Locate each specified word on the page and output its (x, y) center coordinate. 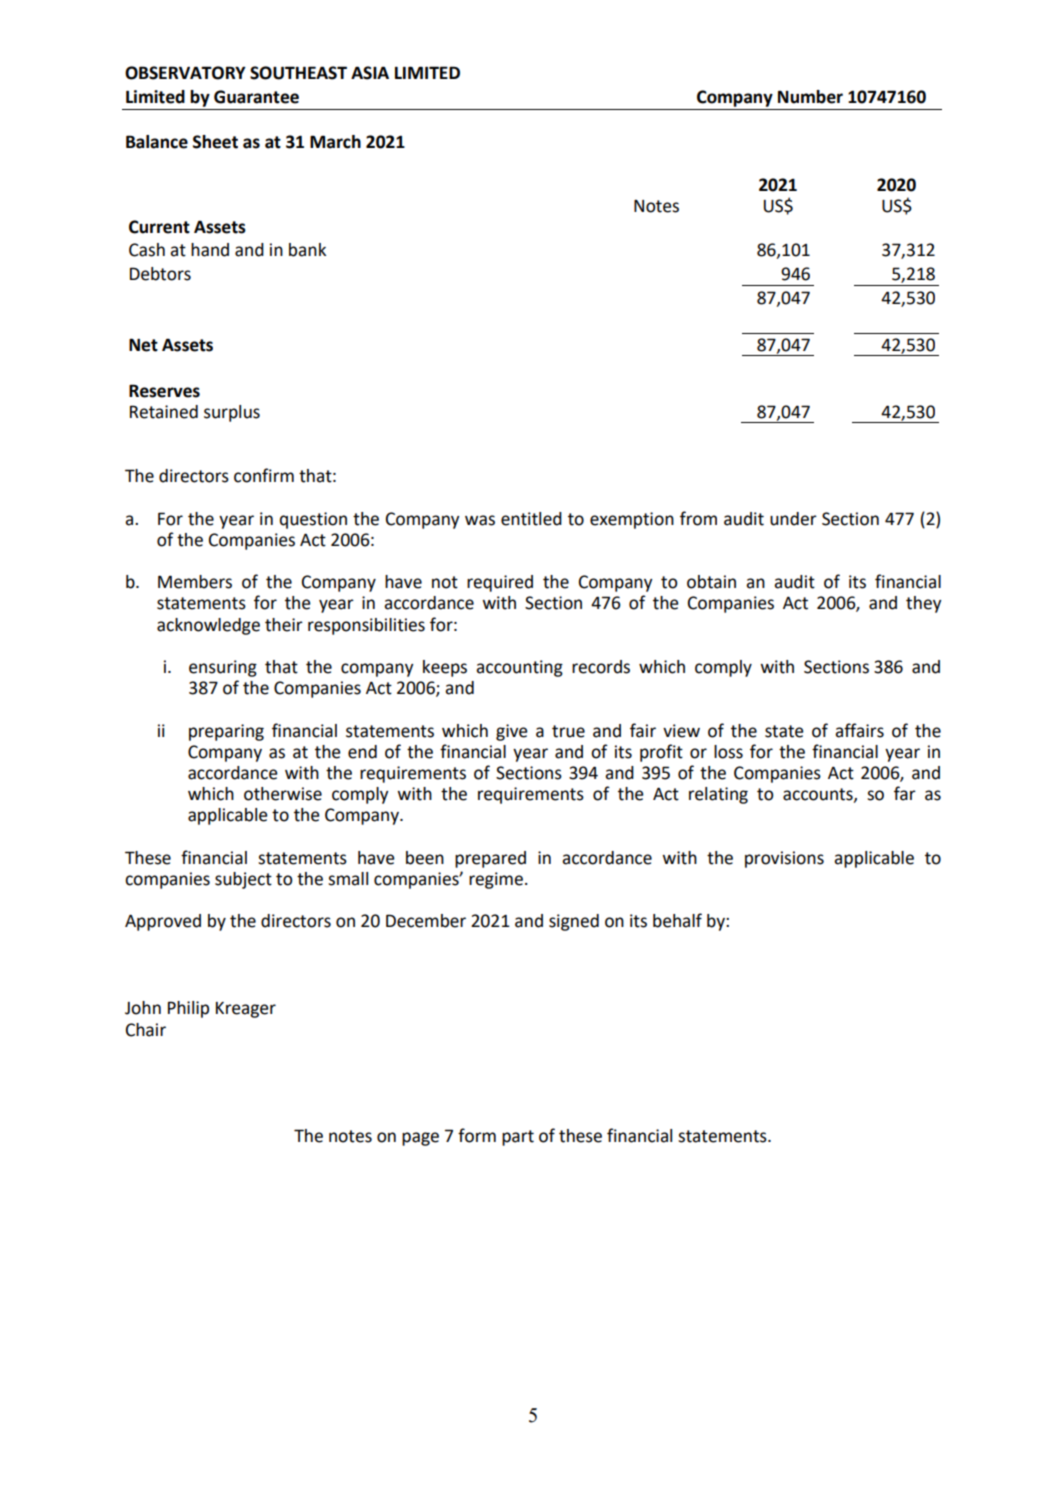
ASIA (370, 73)
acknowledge (208, 626)
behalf (677, 920)
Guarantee (256, 97)
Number (810, 97)
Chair (146, 1030)
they (923, 604)
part (518, 1138)
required (500, 583)
